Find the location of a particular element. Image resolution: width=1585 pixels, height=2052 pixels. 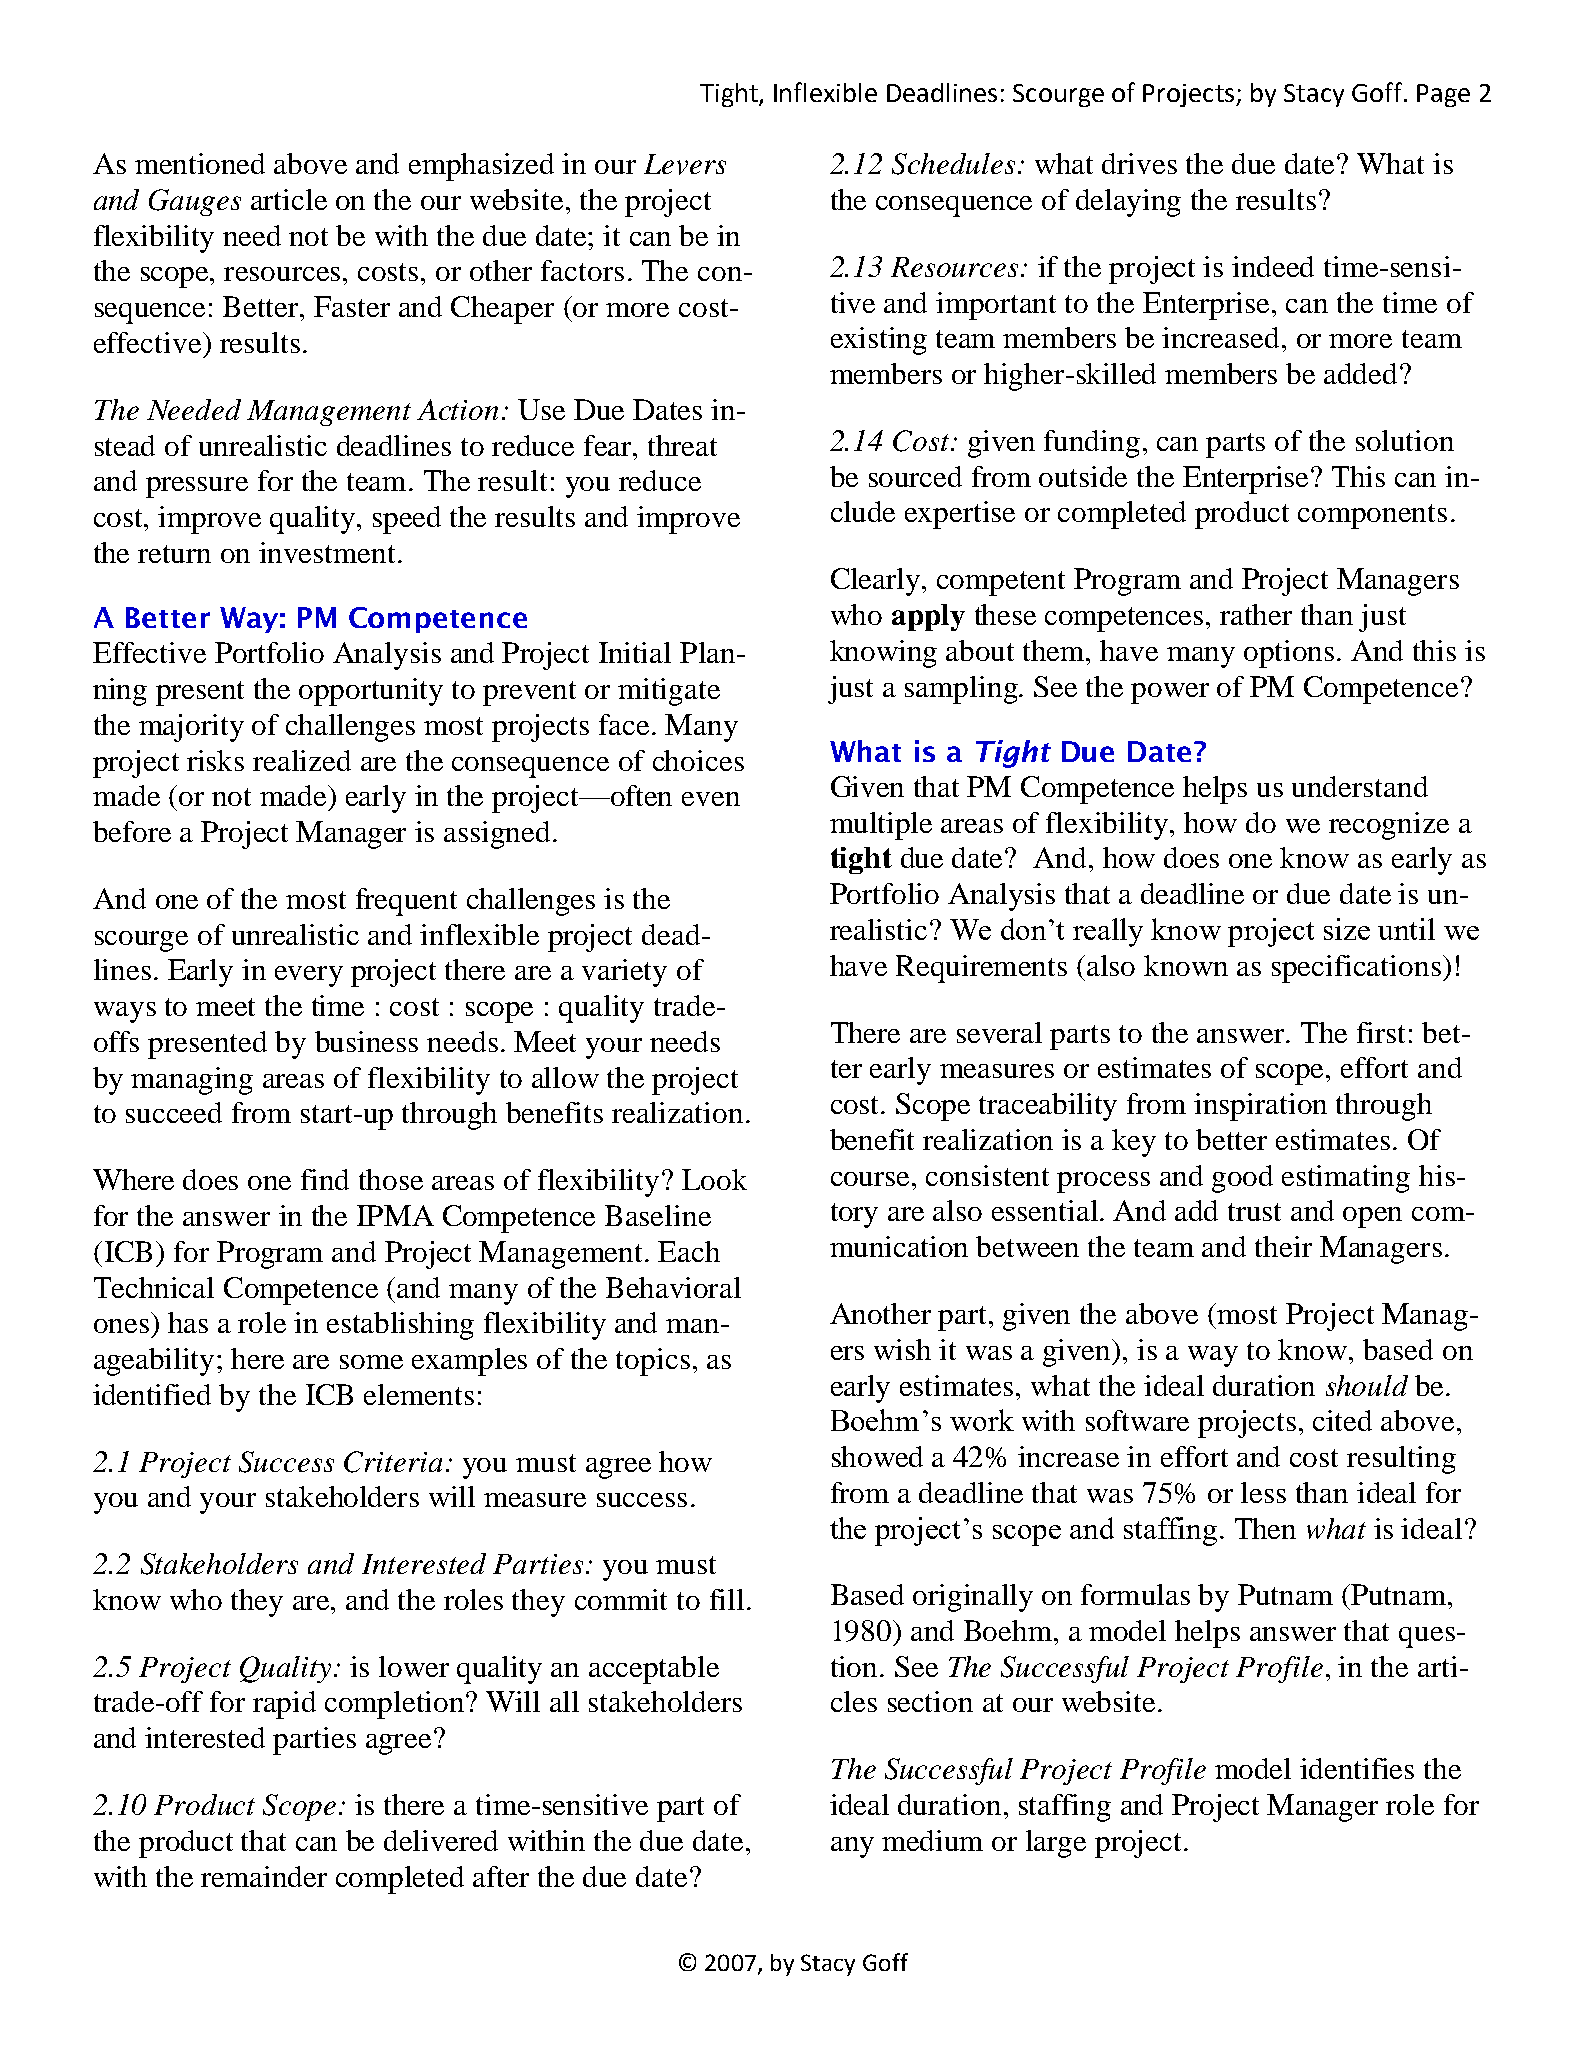

less is located at coordinates (1263, 1492).
